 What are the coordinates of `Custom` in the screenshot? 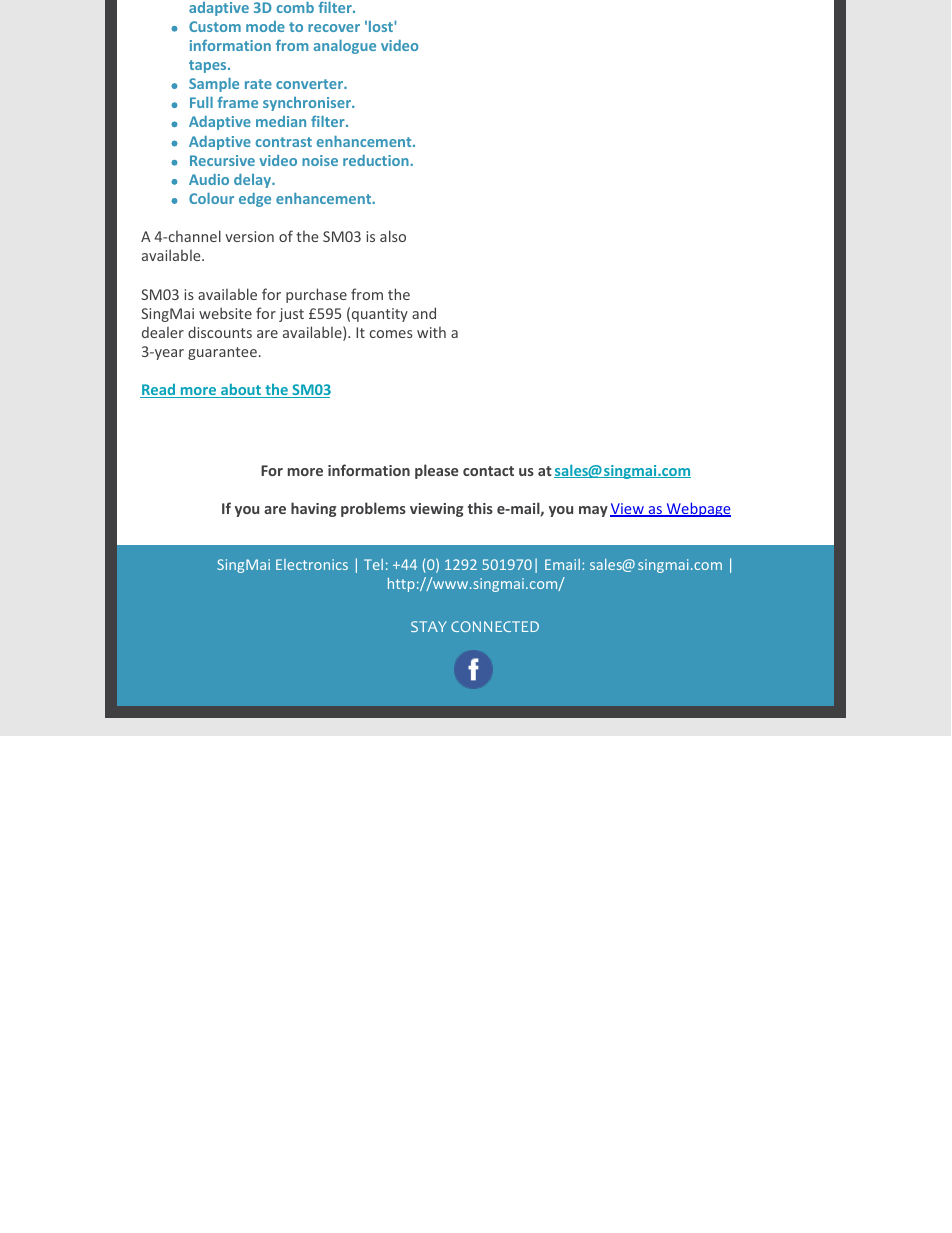 It's located at (215, 26).
